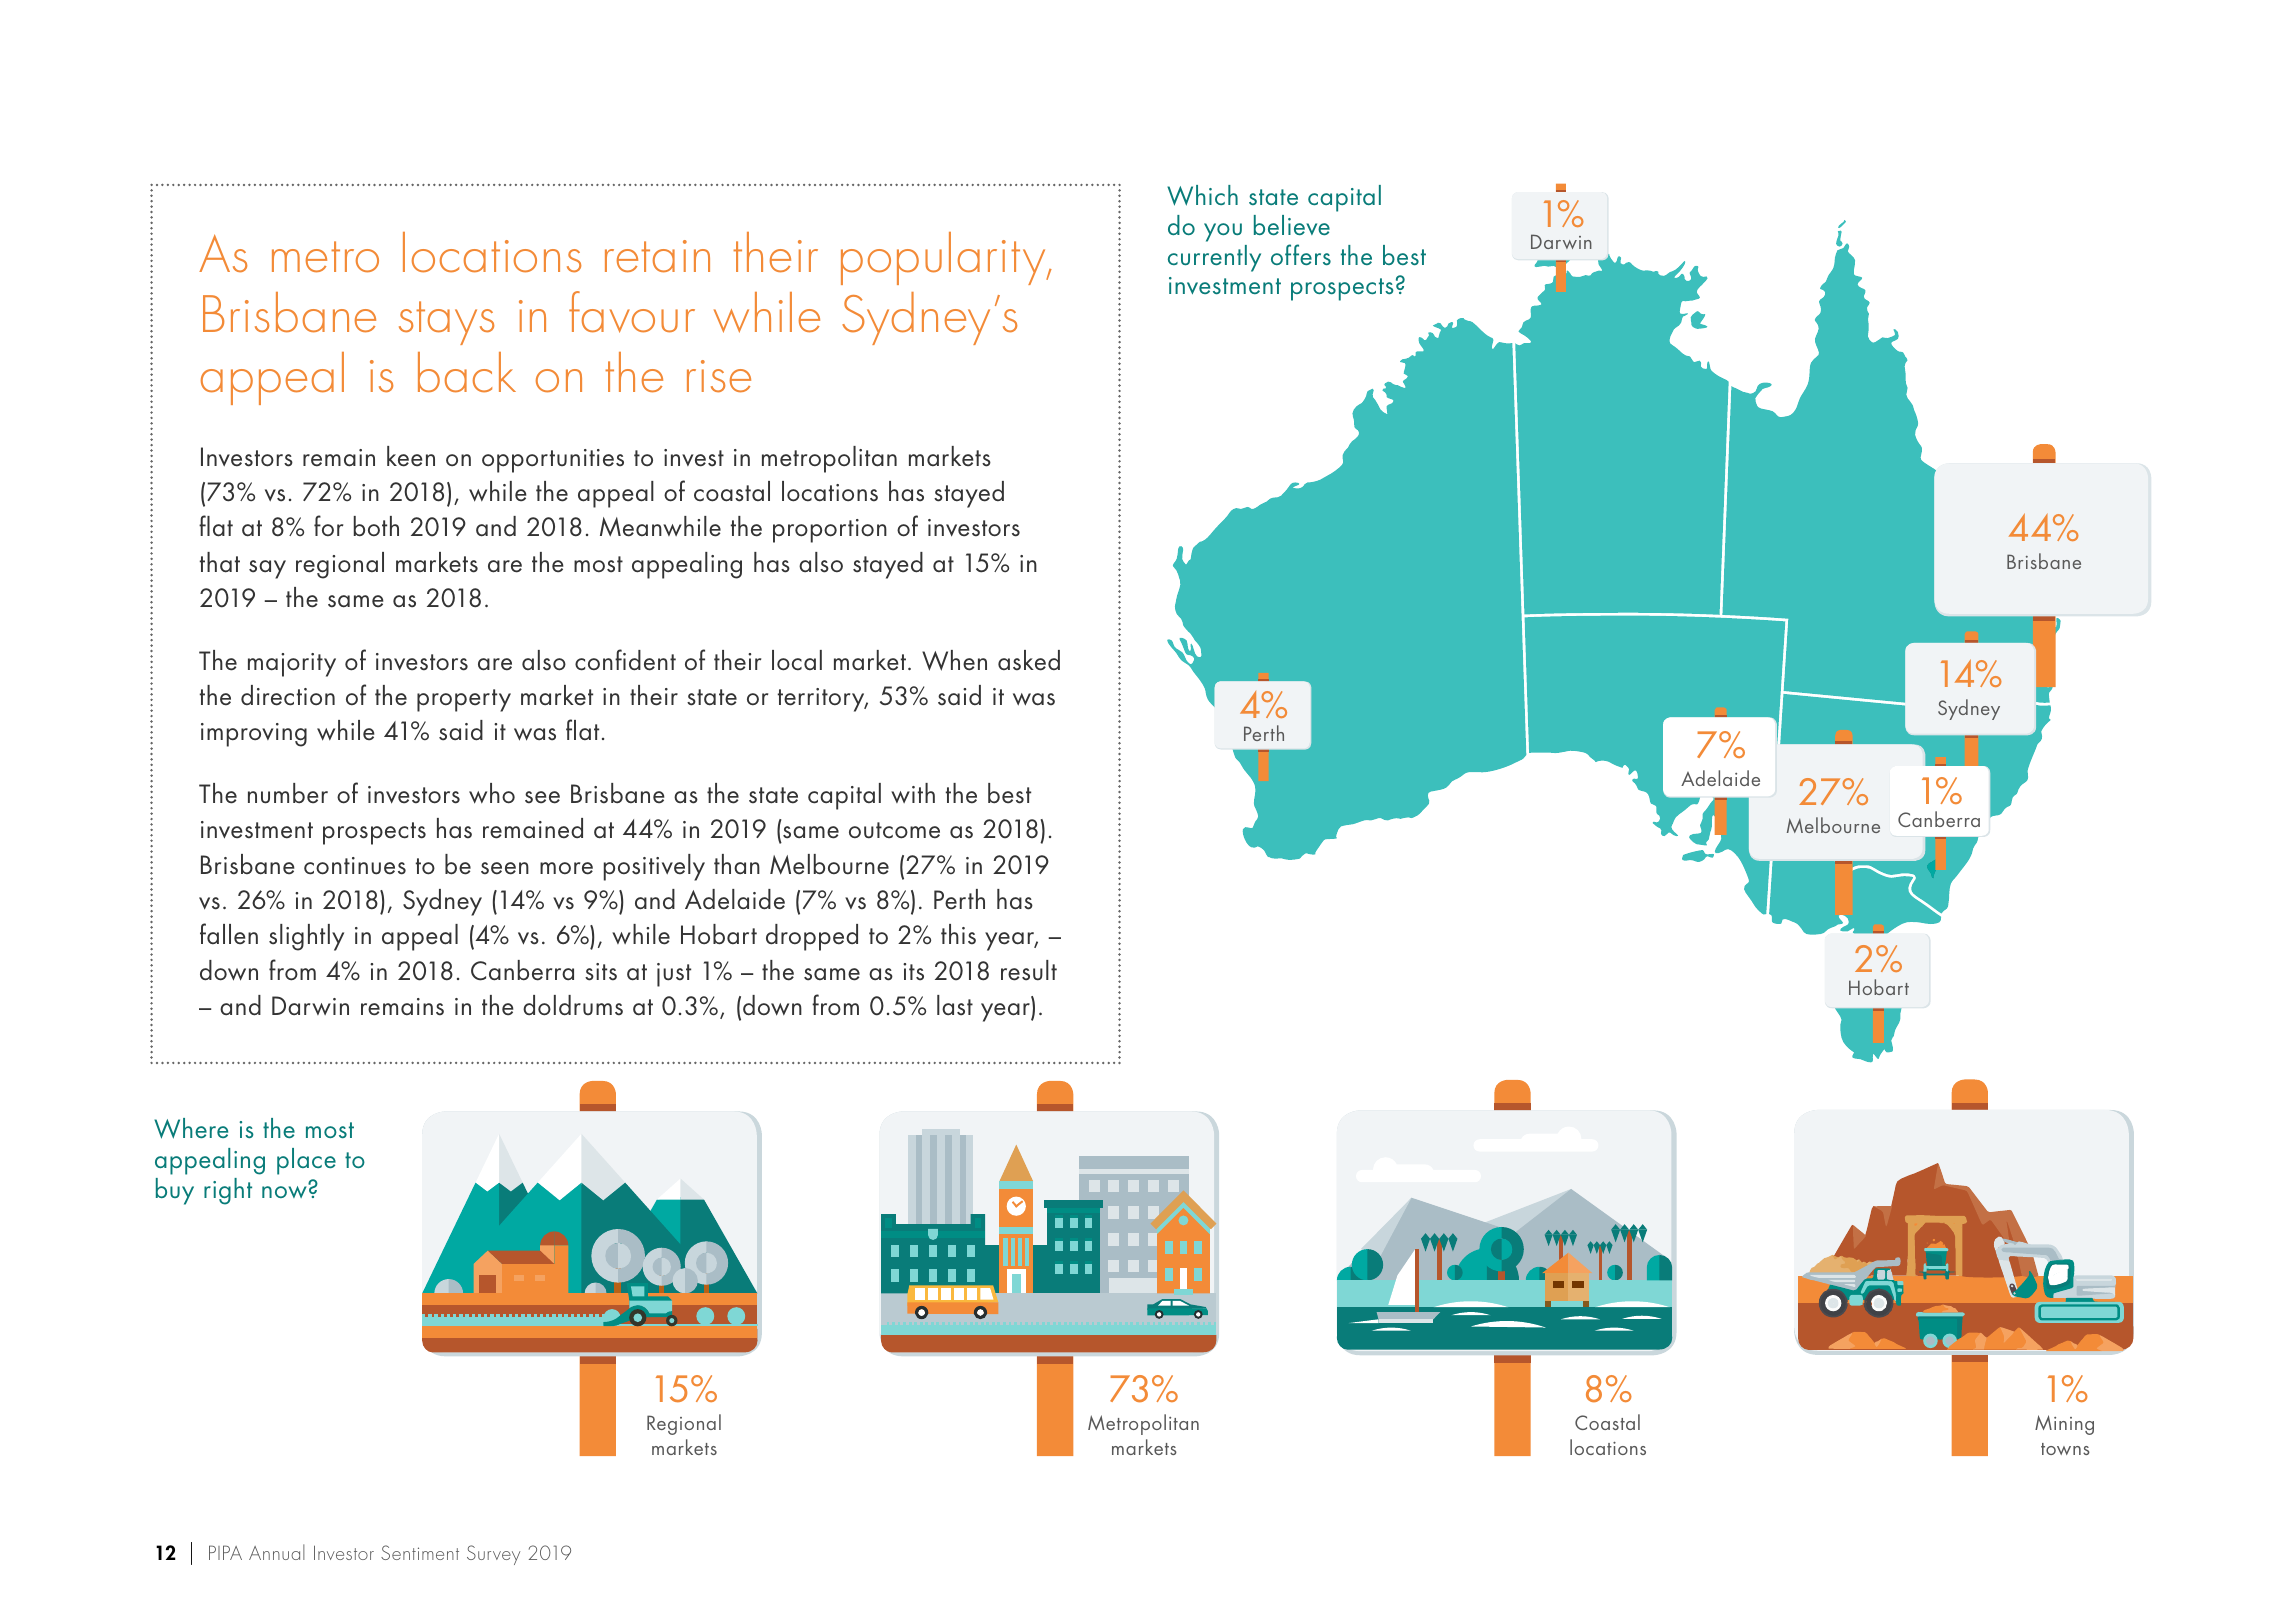  What do you see at coordinates (446, 323) in the screenshot?
I see `stays` at bounding box center [446, 323].
